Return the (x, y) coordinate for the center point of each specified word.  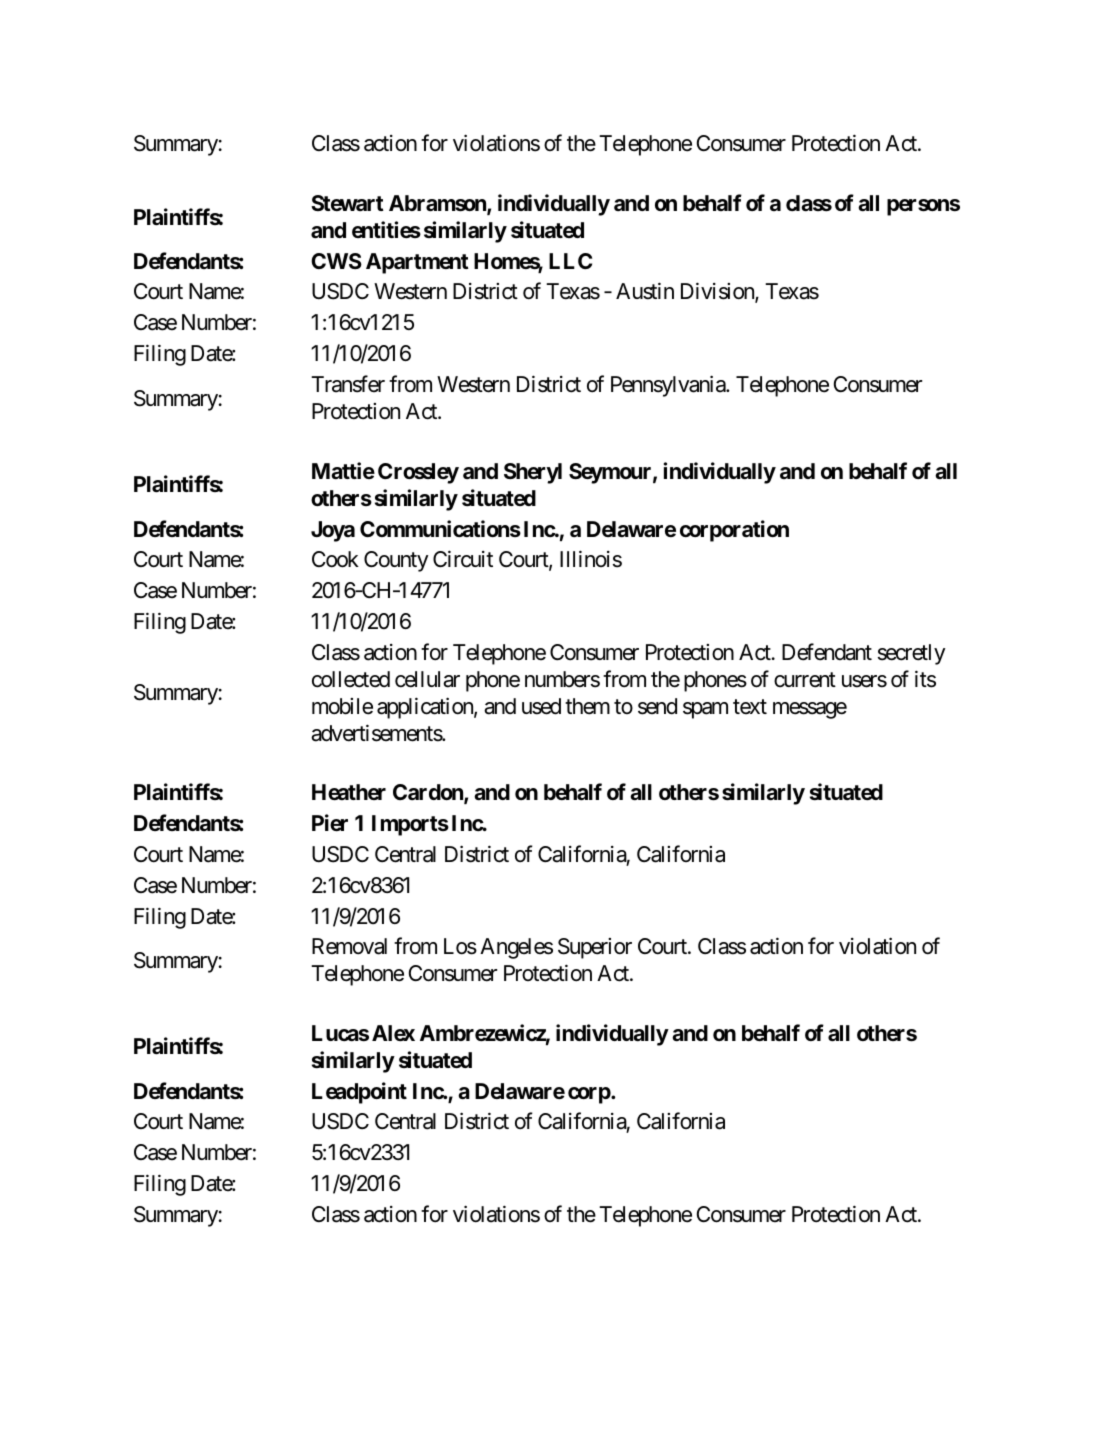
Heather (349, 792)
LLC (570, 261)
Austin (645, 291)
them (587, 706)
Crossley (418, 473)
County (396, 561)
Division (718, 293)
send (657, 706)
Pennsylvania (669, 386)
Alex (393, 1033)
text (750, 706)
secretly (911, 654)
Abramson (438, 204)
